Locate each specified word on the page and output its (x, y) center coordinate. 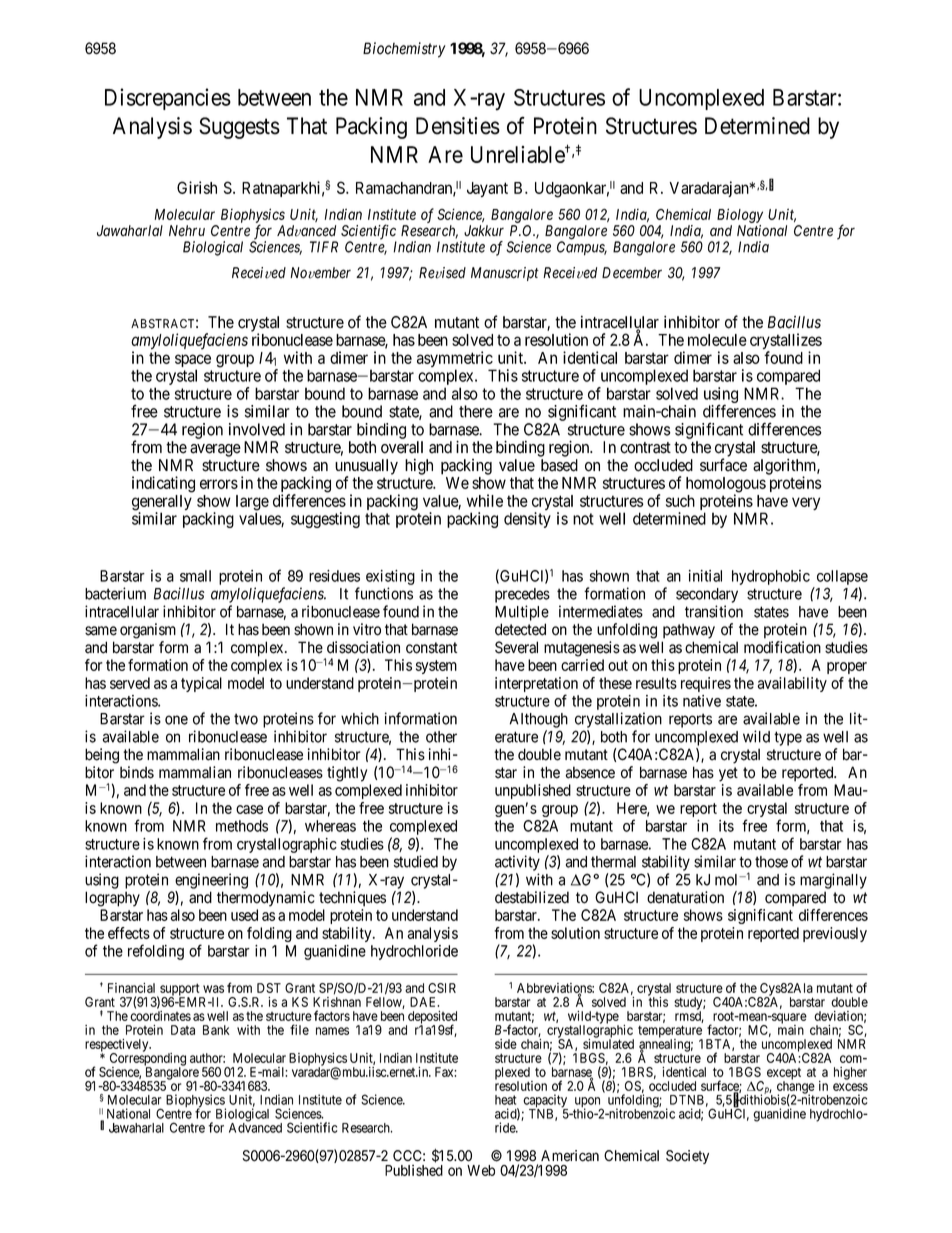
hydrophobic (771, 577)
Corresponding (148, 1059)
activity (517, 863)
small (195, 576)
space (193, 362)
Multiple (522, 613)
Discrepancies (168, 99)
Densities (458, 126)
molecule (717, 340)
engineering (211, 881)
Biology (740, 215)
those (771, 862)
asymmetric (455, 360)
